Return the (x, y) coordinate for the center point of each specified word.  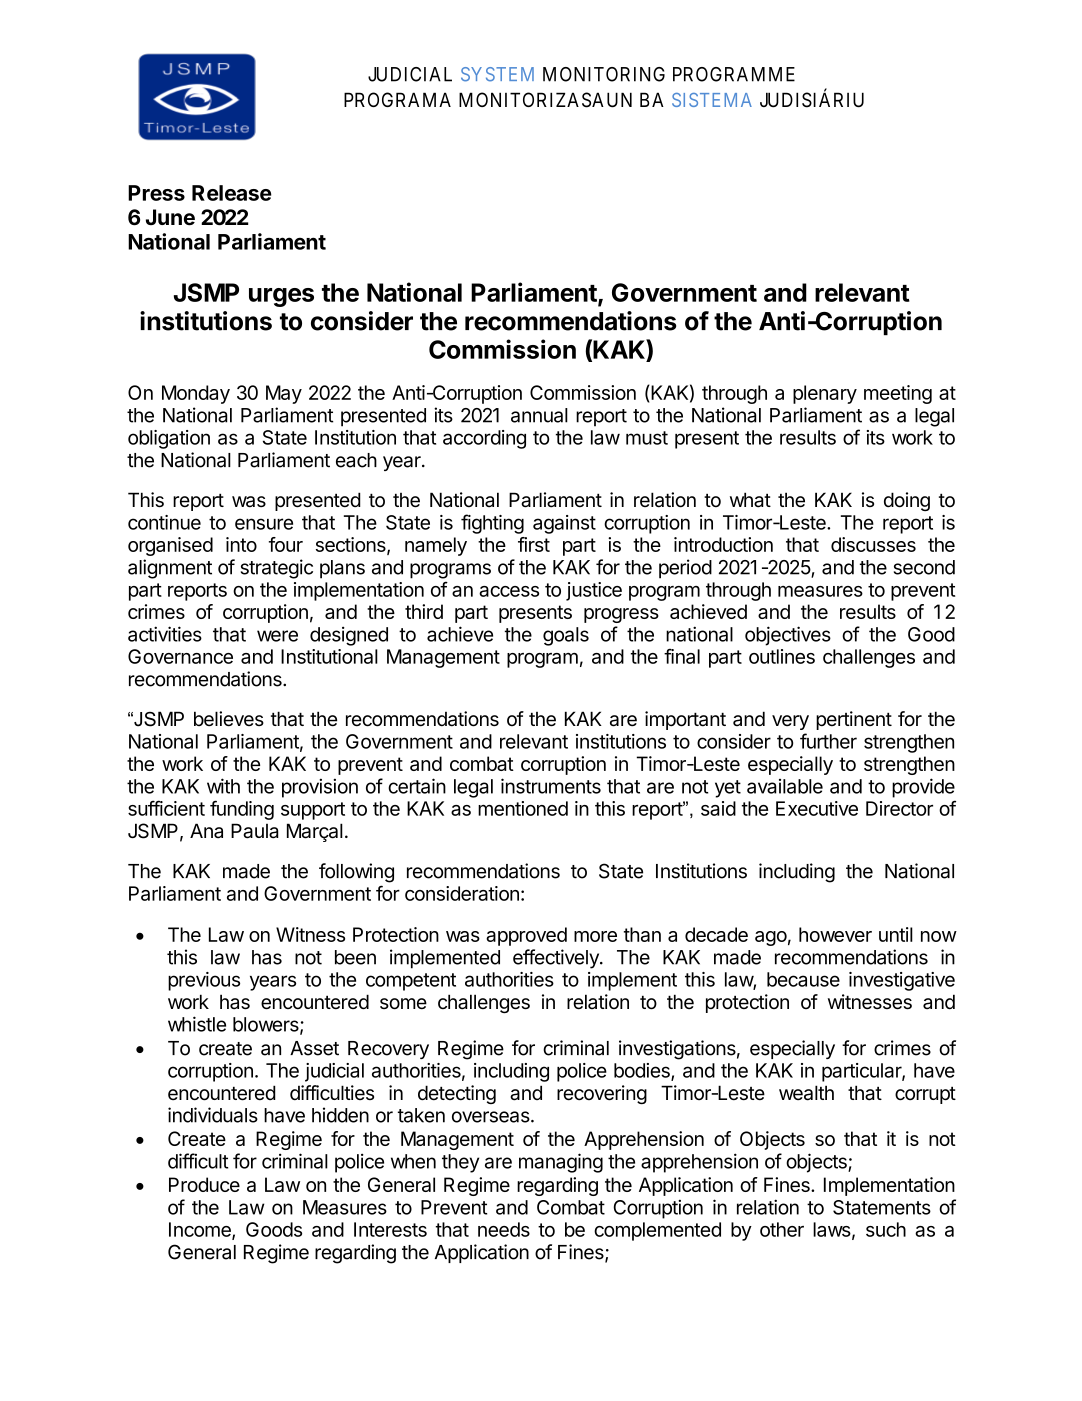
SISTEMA (712, 100)
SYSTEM (497, 74)
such (886, 1229)
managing (561, 1163)
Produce (204, 1184)
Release (232, 193)
